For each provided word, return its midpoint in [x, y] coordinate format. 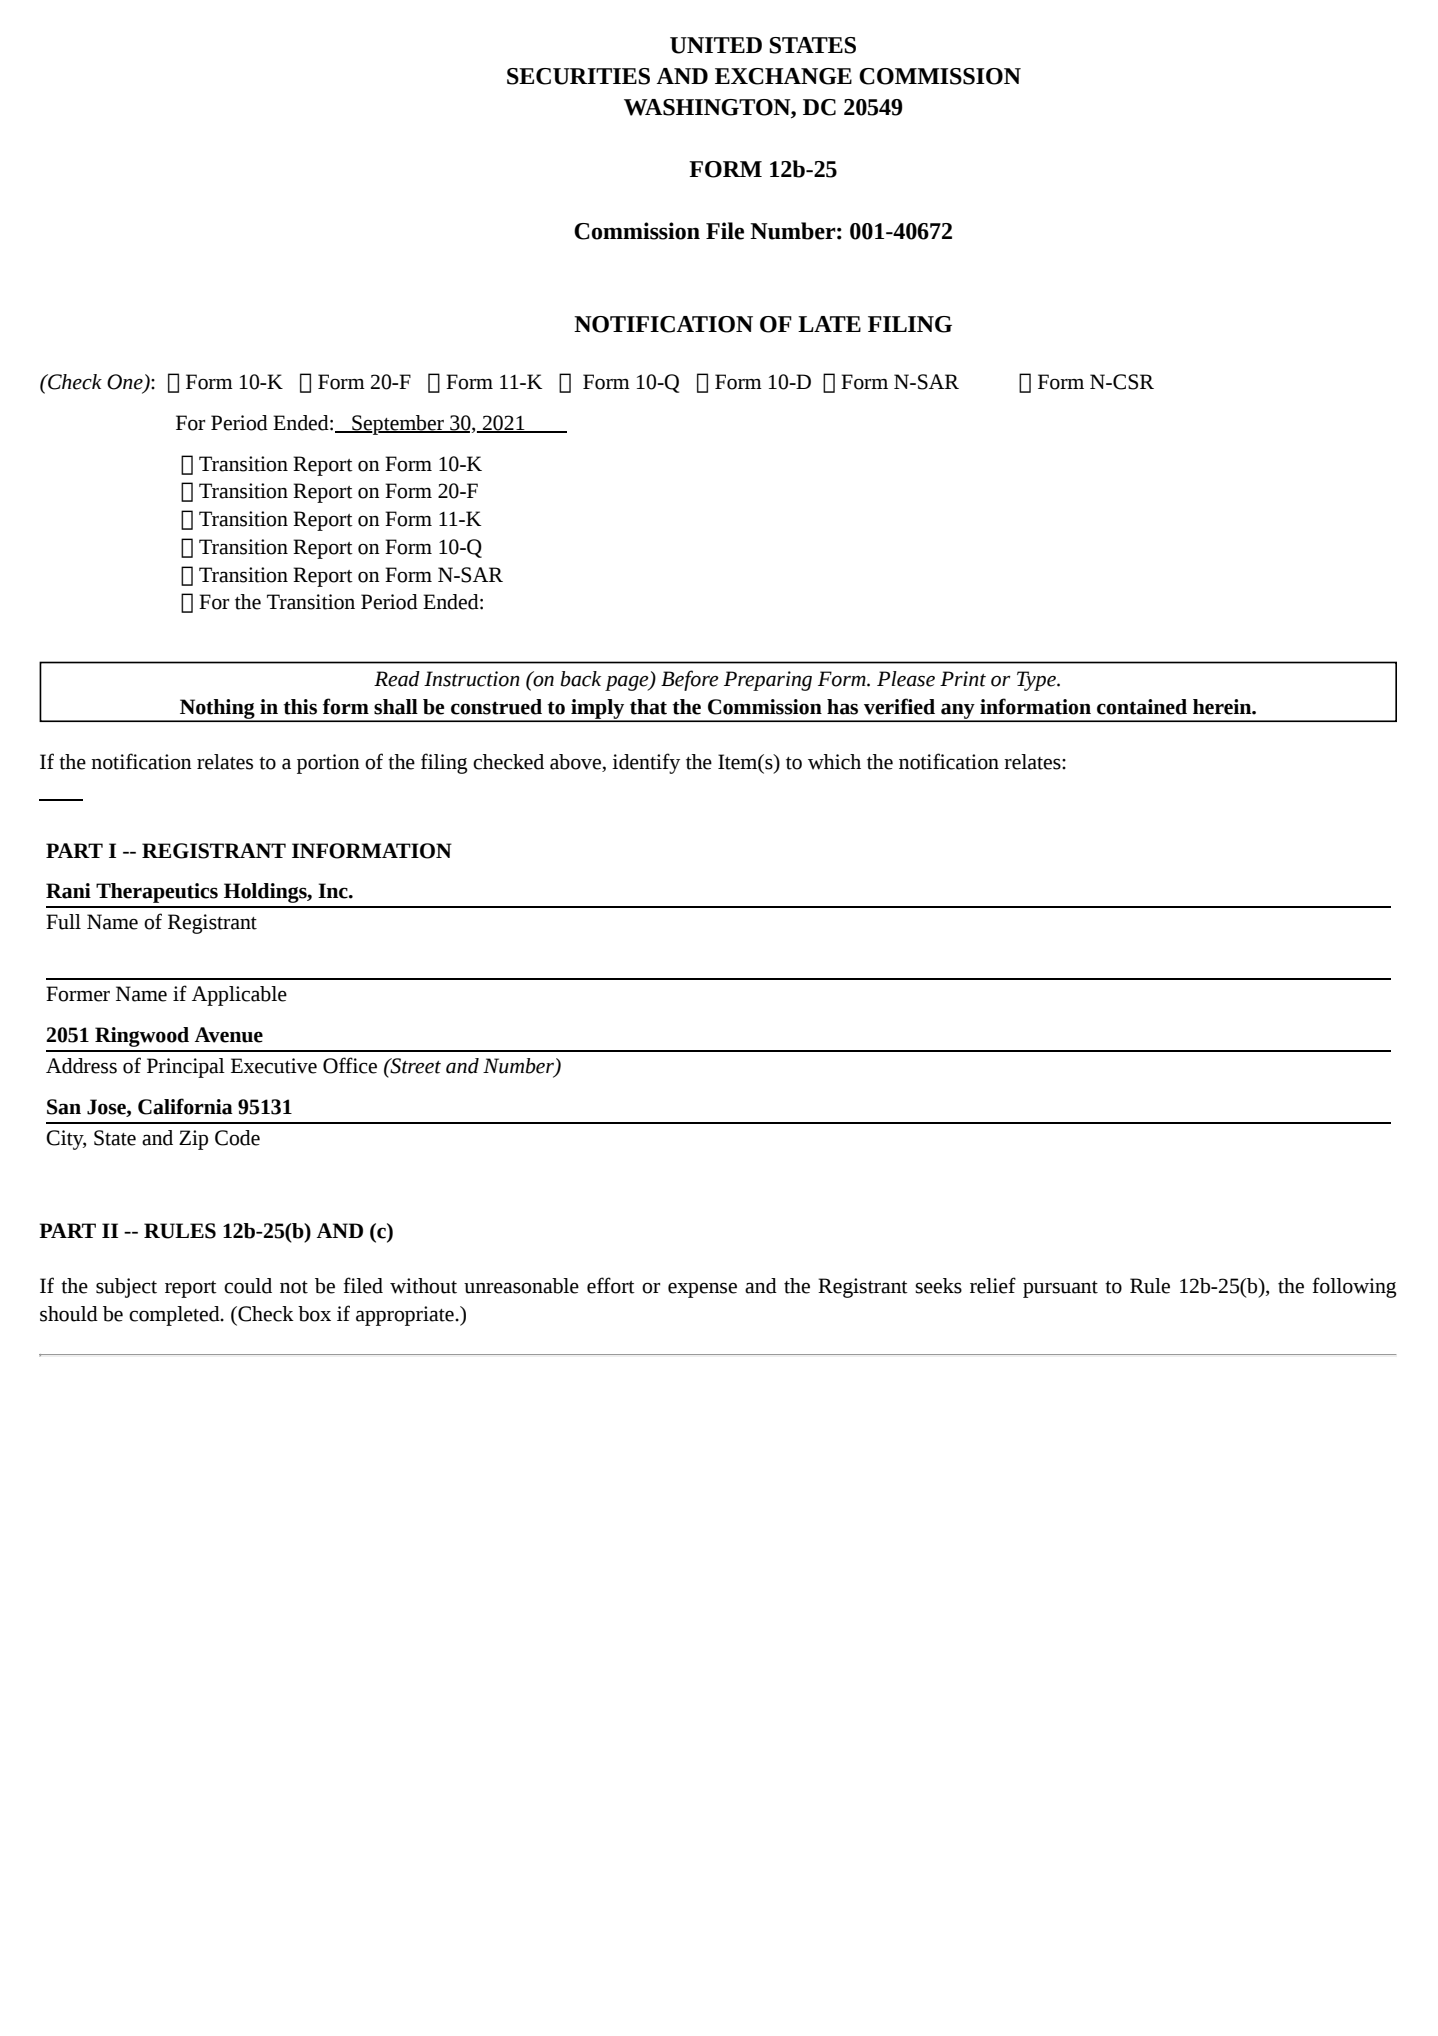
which [834, 762]
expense [702, 1290]
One [126, 383]
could [248, 1286]
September [398, 425]
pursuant [1060, 1289]
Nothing [217, 710]
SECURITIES [578, 76]
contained [1142, 707]
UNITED [716, 45]
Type [1037, 681]
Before [690, 680]
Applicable [239, 996]
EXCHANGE [783, 76]
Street [414, 1066]
